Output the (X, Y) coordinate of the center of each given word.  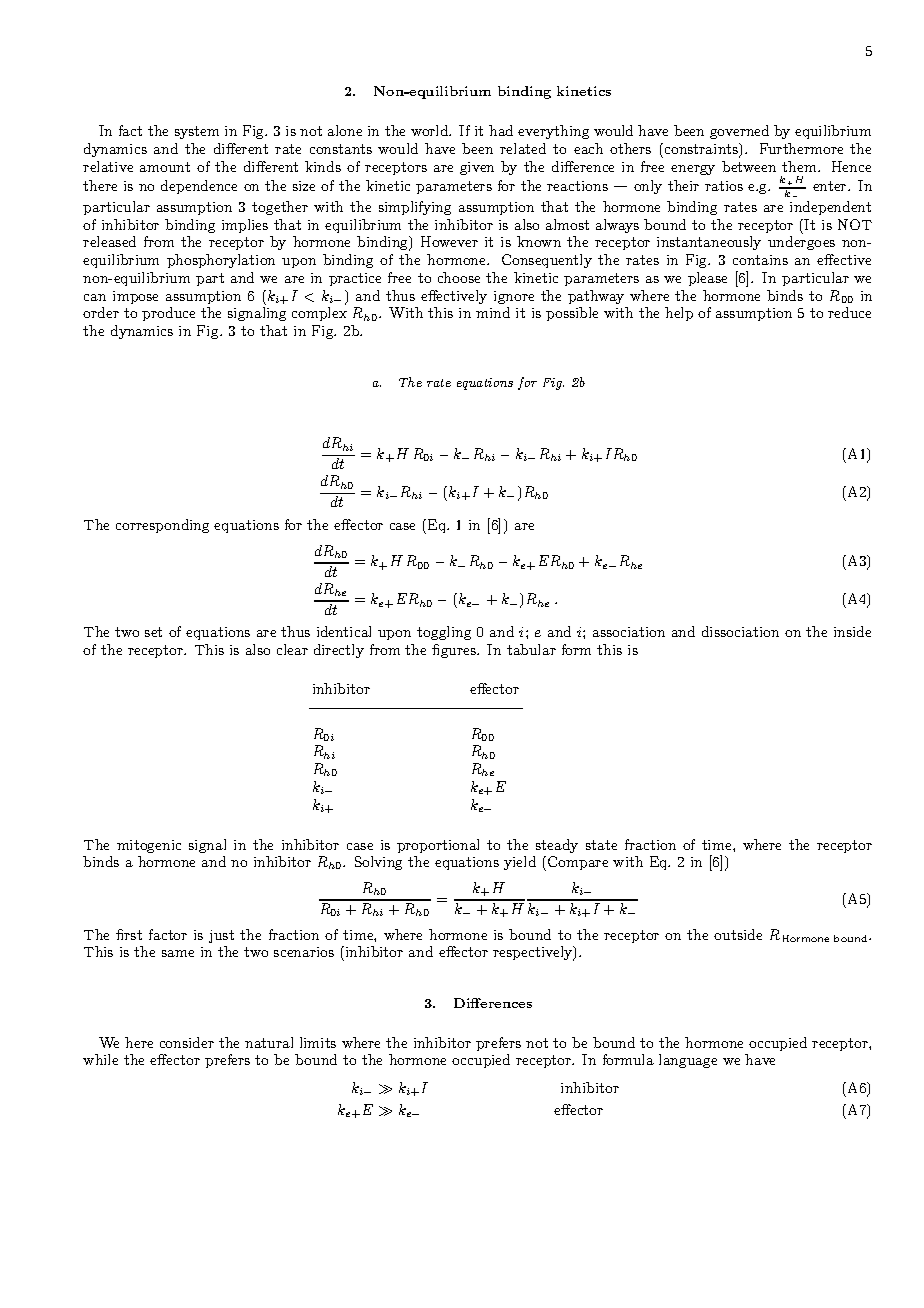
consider (187, 1042)
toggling (444, 633)
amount (165, 167)
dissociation (740, 631)
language (688, 1061)
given (477, 168)
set (153, 632)
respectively (534, 953)
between (749, 166)
